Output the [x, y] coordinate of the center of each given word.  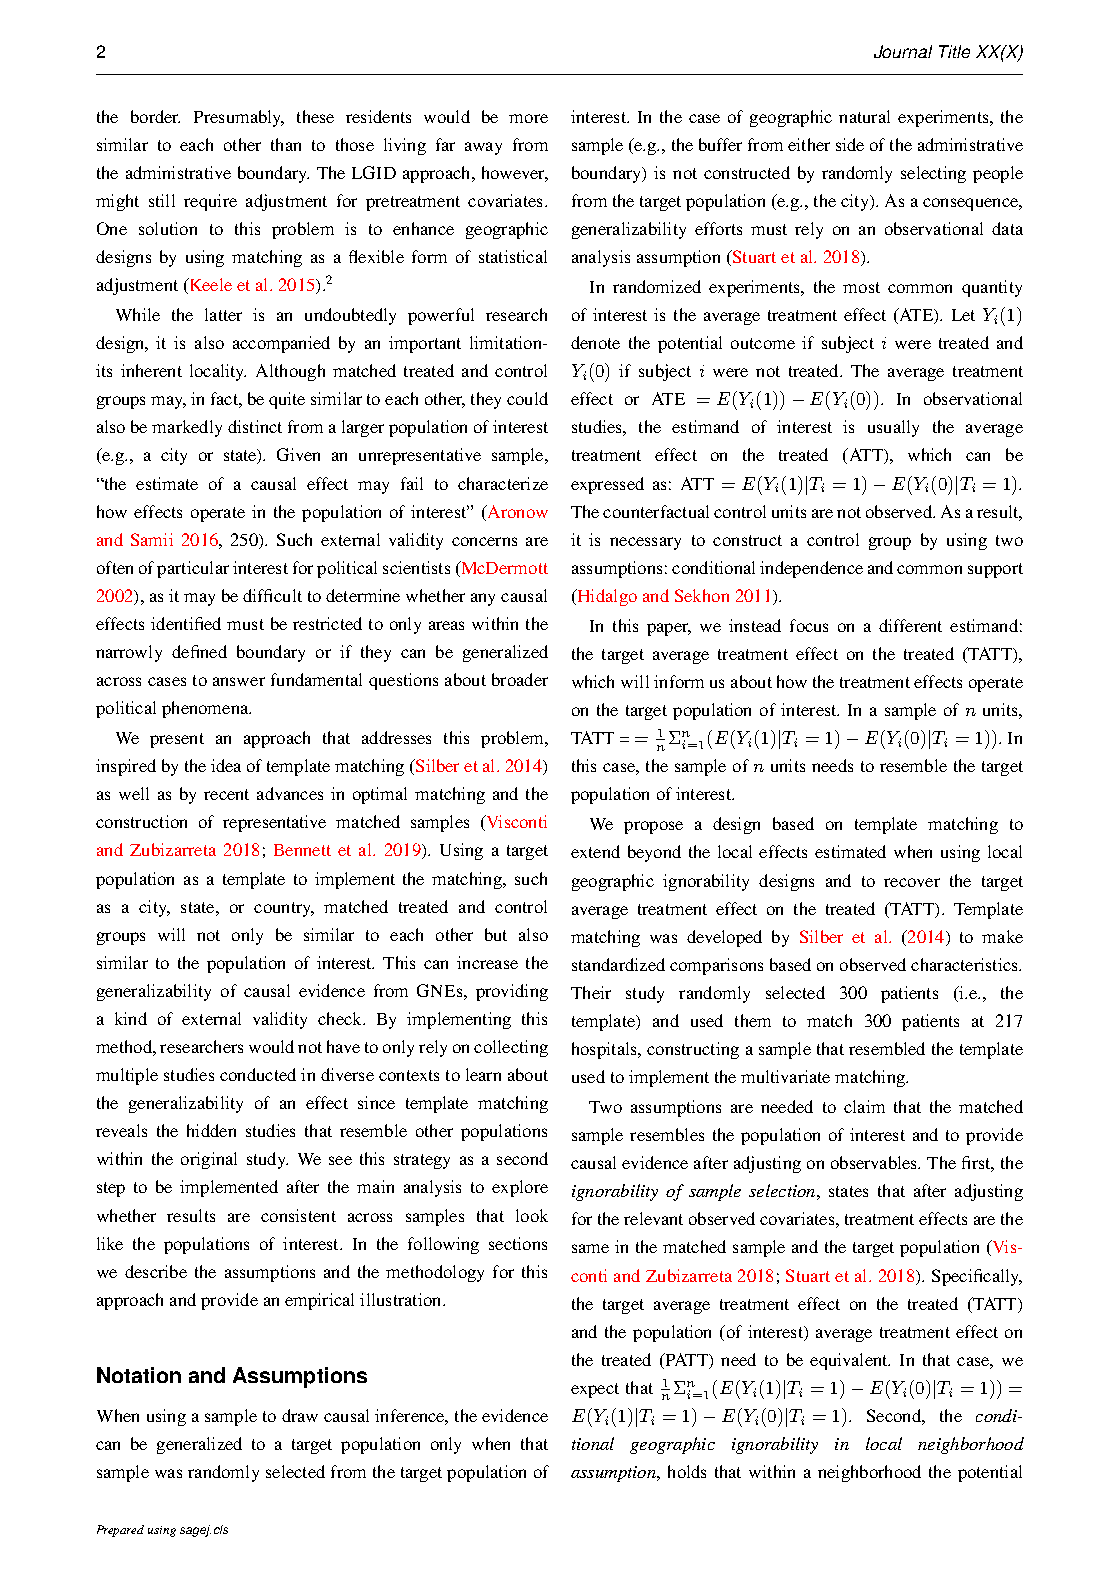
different [910, 625]
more [528, 118]
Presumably [239, 118]
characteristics [965, 964]
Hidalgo [606, 597]
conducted [258, 1074]
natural [864, 116]
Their [591, 992]
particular [193, 569]
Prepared [120, 1531]
